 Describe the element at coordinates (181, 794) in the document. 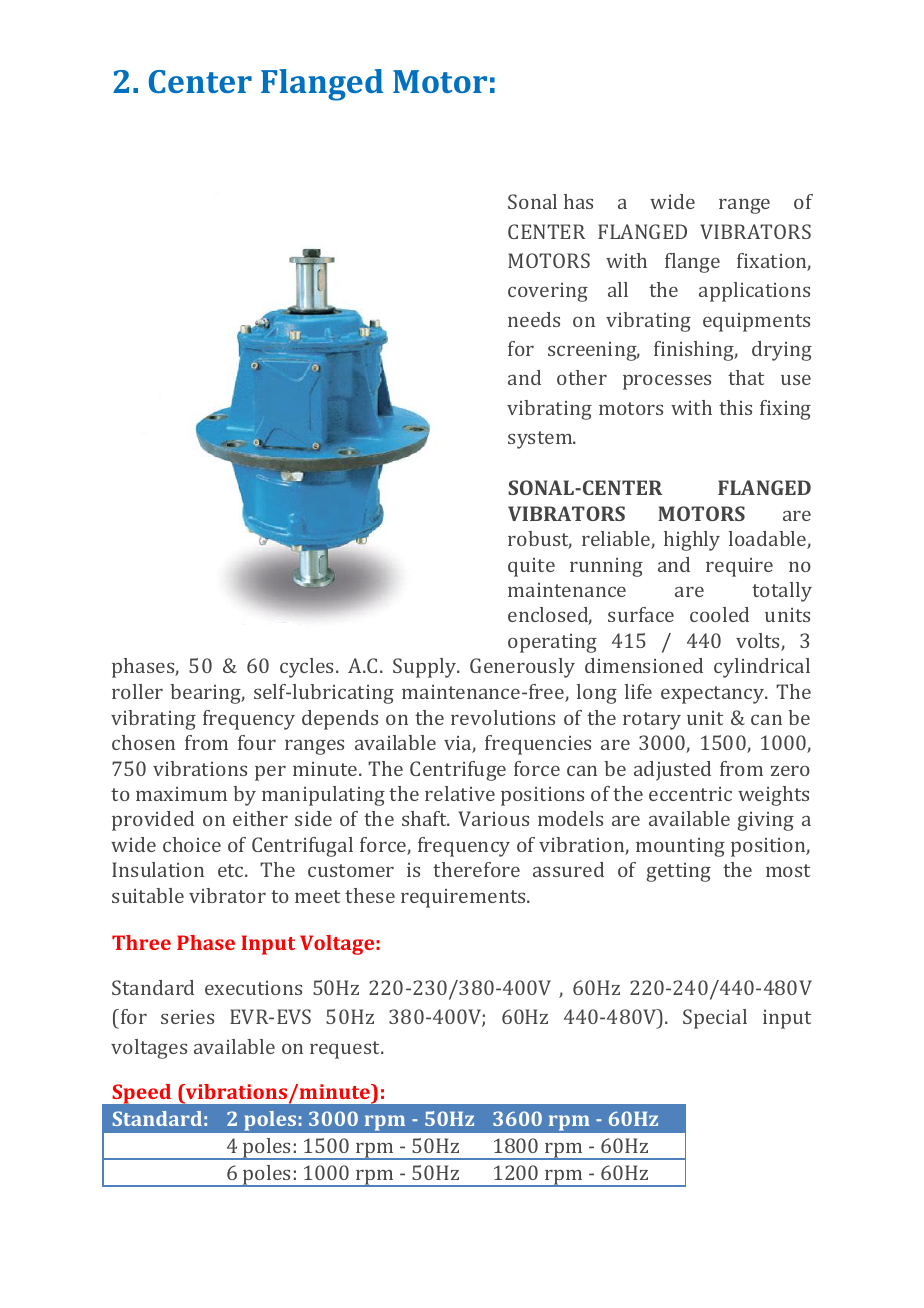

I see `maximum` at that location.
